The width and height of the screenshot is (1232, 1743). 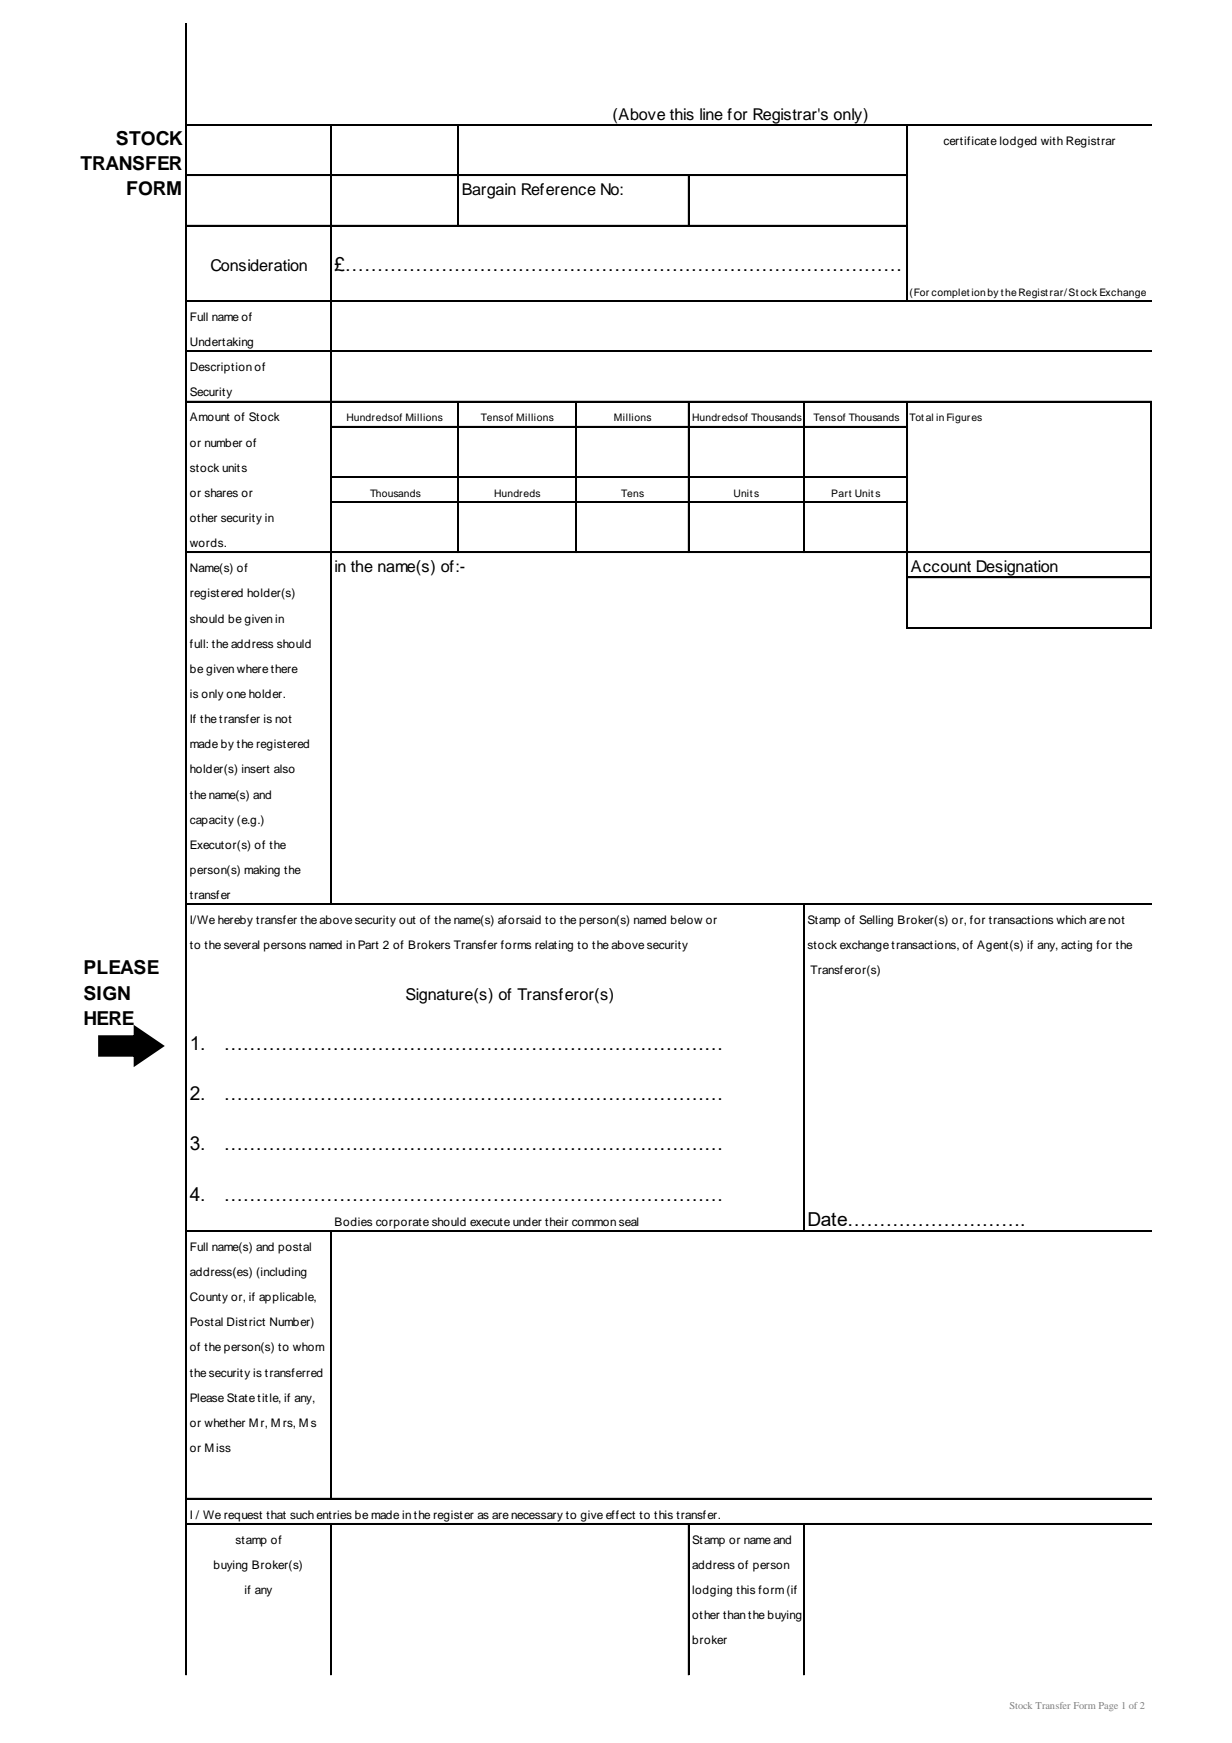 I want to click on lodged, so click(x=1018, y=142).
